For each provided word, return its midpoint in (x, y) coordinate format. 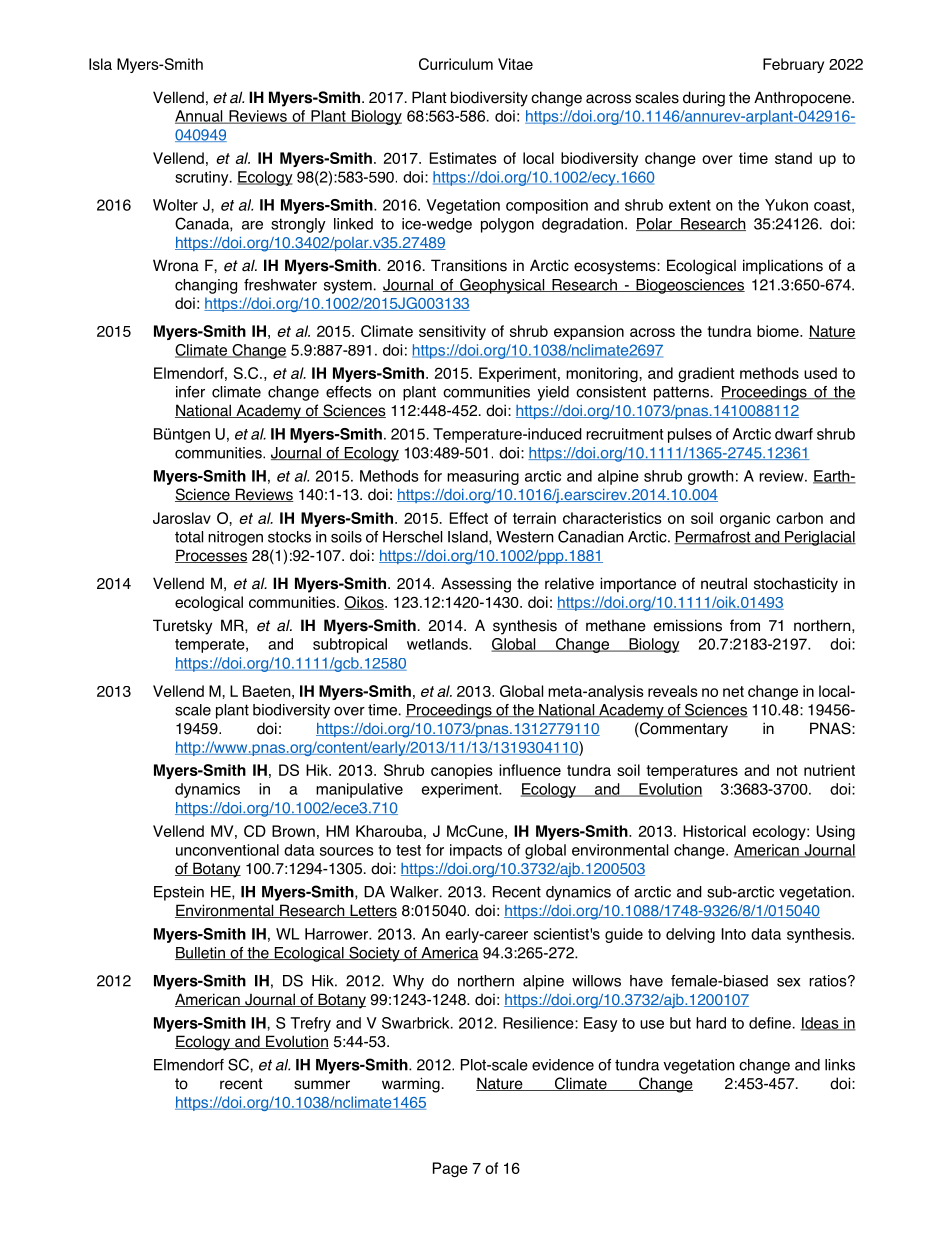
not (787, 770)
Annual (200, 117)
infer (190, 392)
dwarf (794, 434)
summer (322, 1085)
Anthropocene (803, 99)
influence (530, 770)
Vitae (515, 64)
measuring (483, 477)
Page (450, 1169)
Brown (293, 831)
